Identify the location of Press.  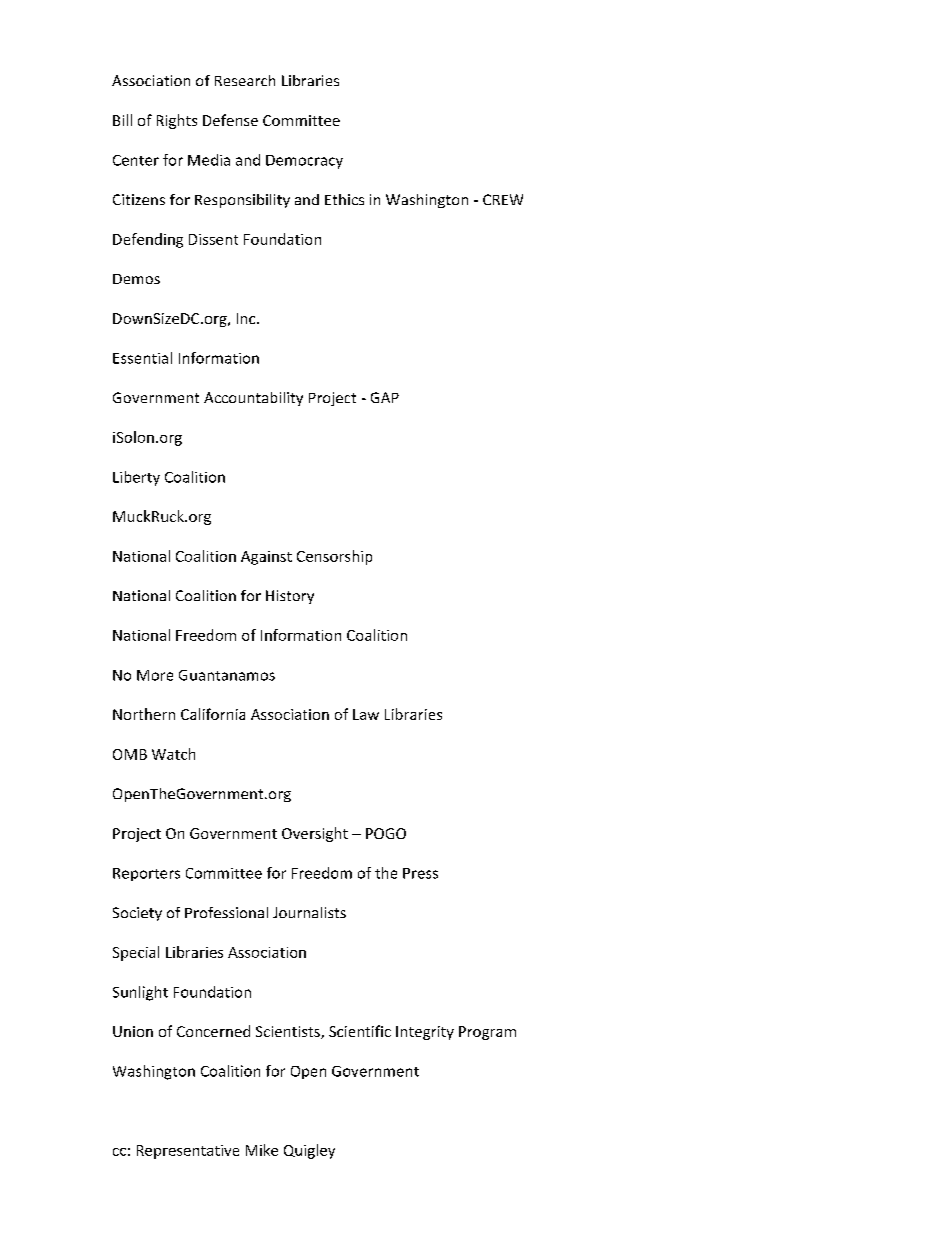
(420, 873).
